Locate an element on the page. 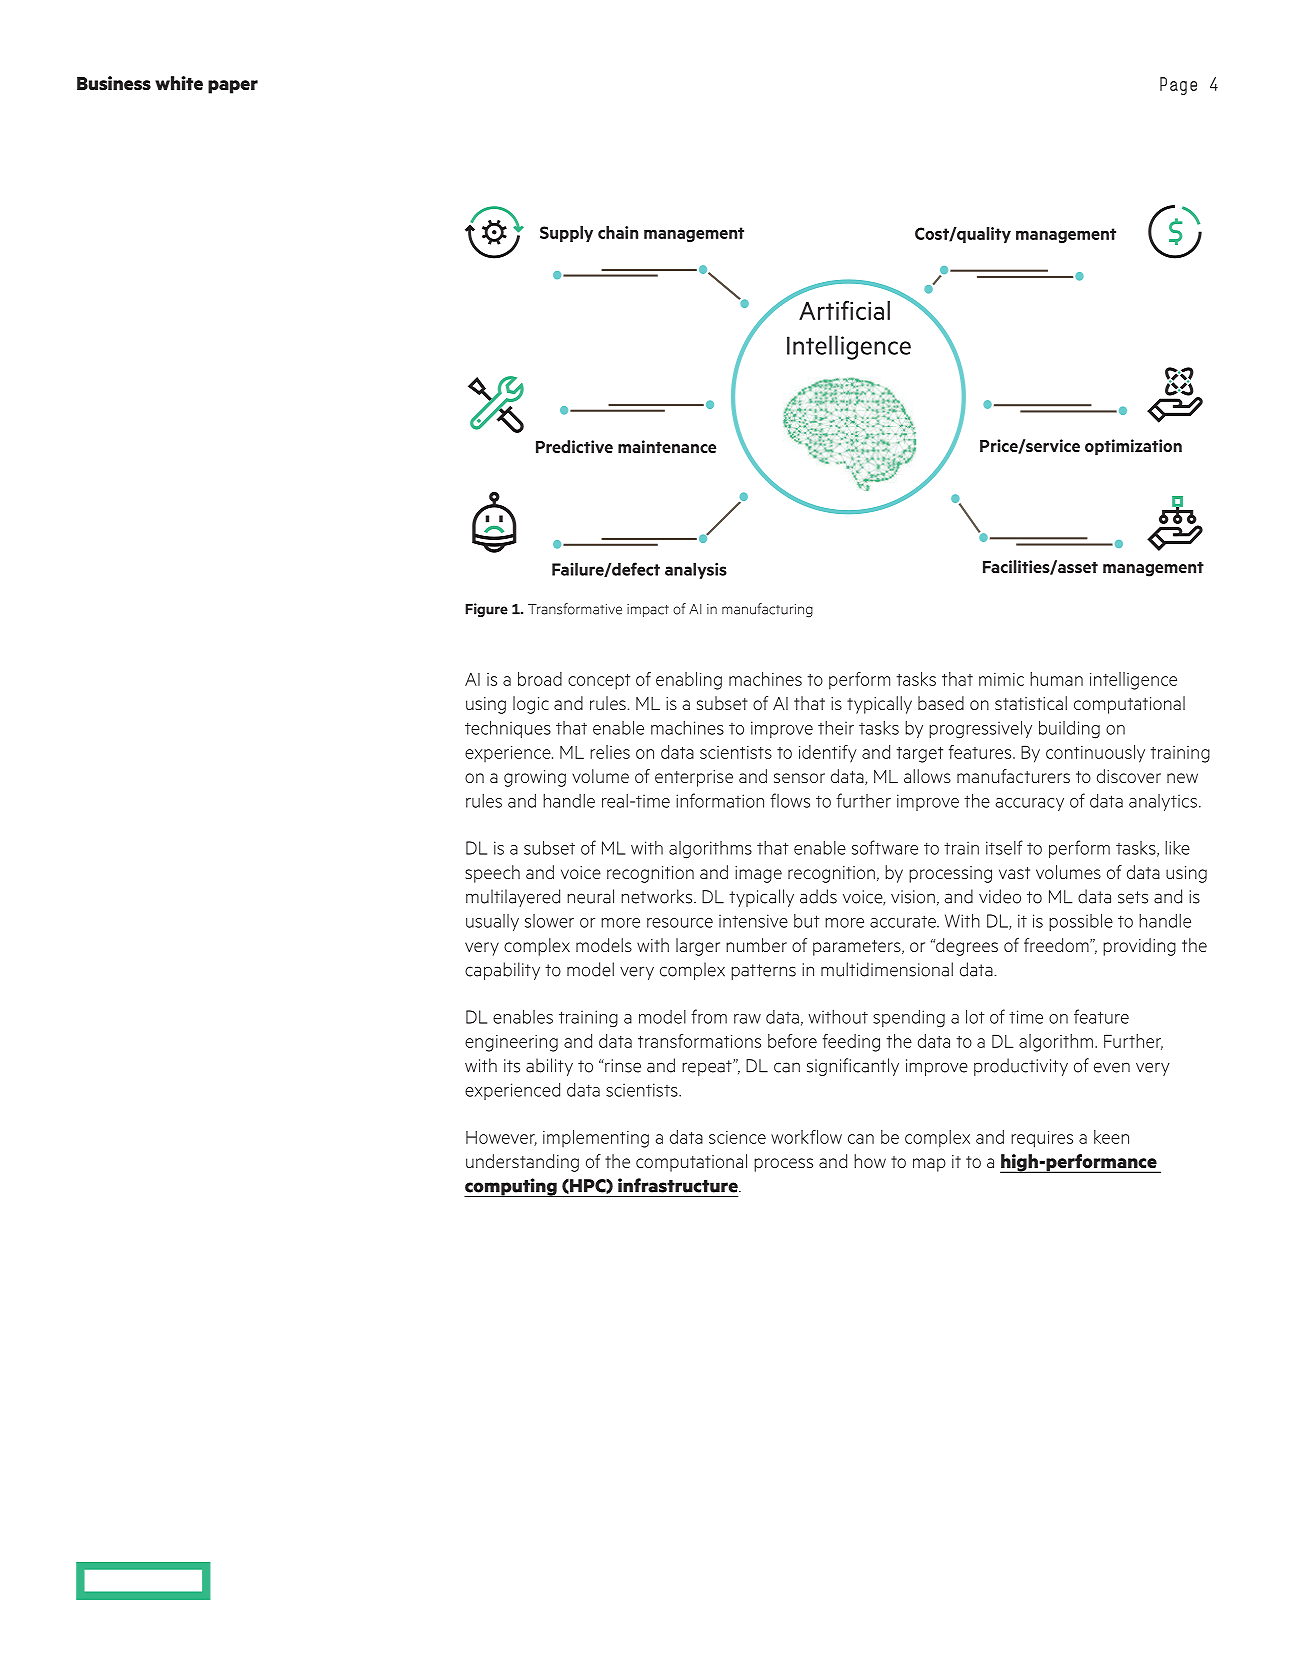 The width and height of the image is (1295, 1676). chain is located at coordinates (618, 232).
